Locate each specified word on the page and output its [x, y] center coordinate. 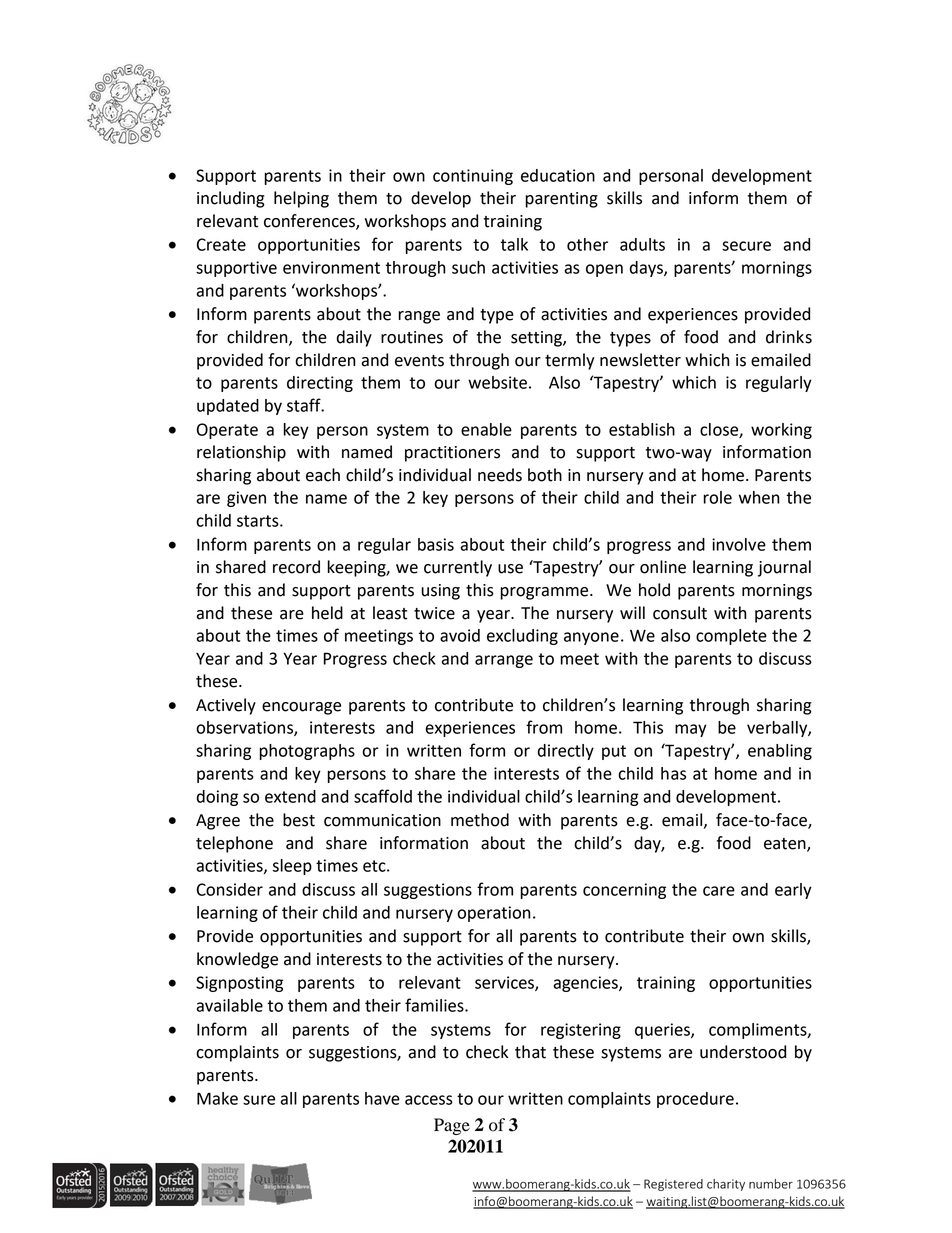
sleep [292, 867]
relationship [241, 453]
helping [301, 199]
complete [731, 637]
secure [746, 246]
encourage [301, 708]
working [781, 431]
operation [494, 914]
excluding [522, 637]
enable [486, 429]
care [719, 891]
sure [259, 1100]
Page [452, 1126]
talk [514, 244]
